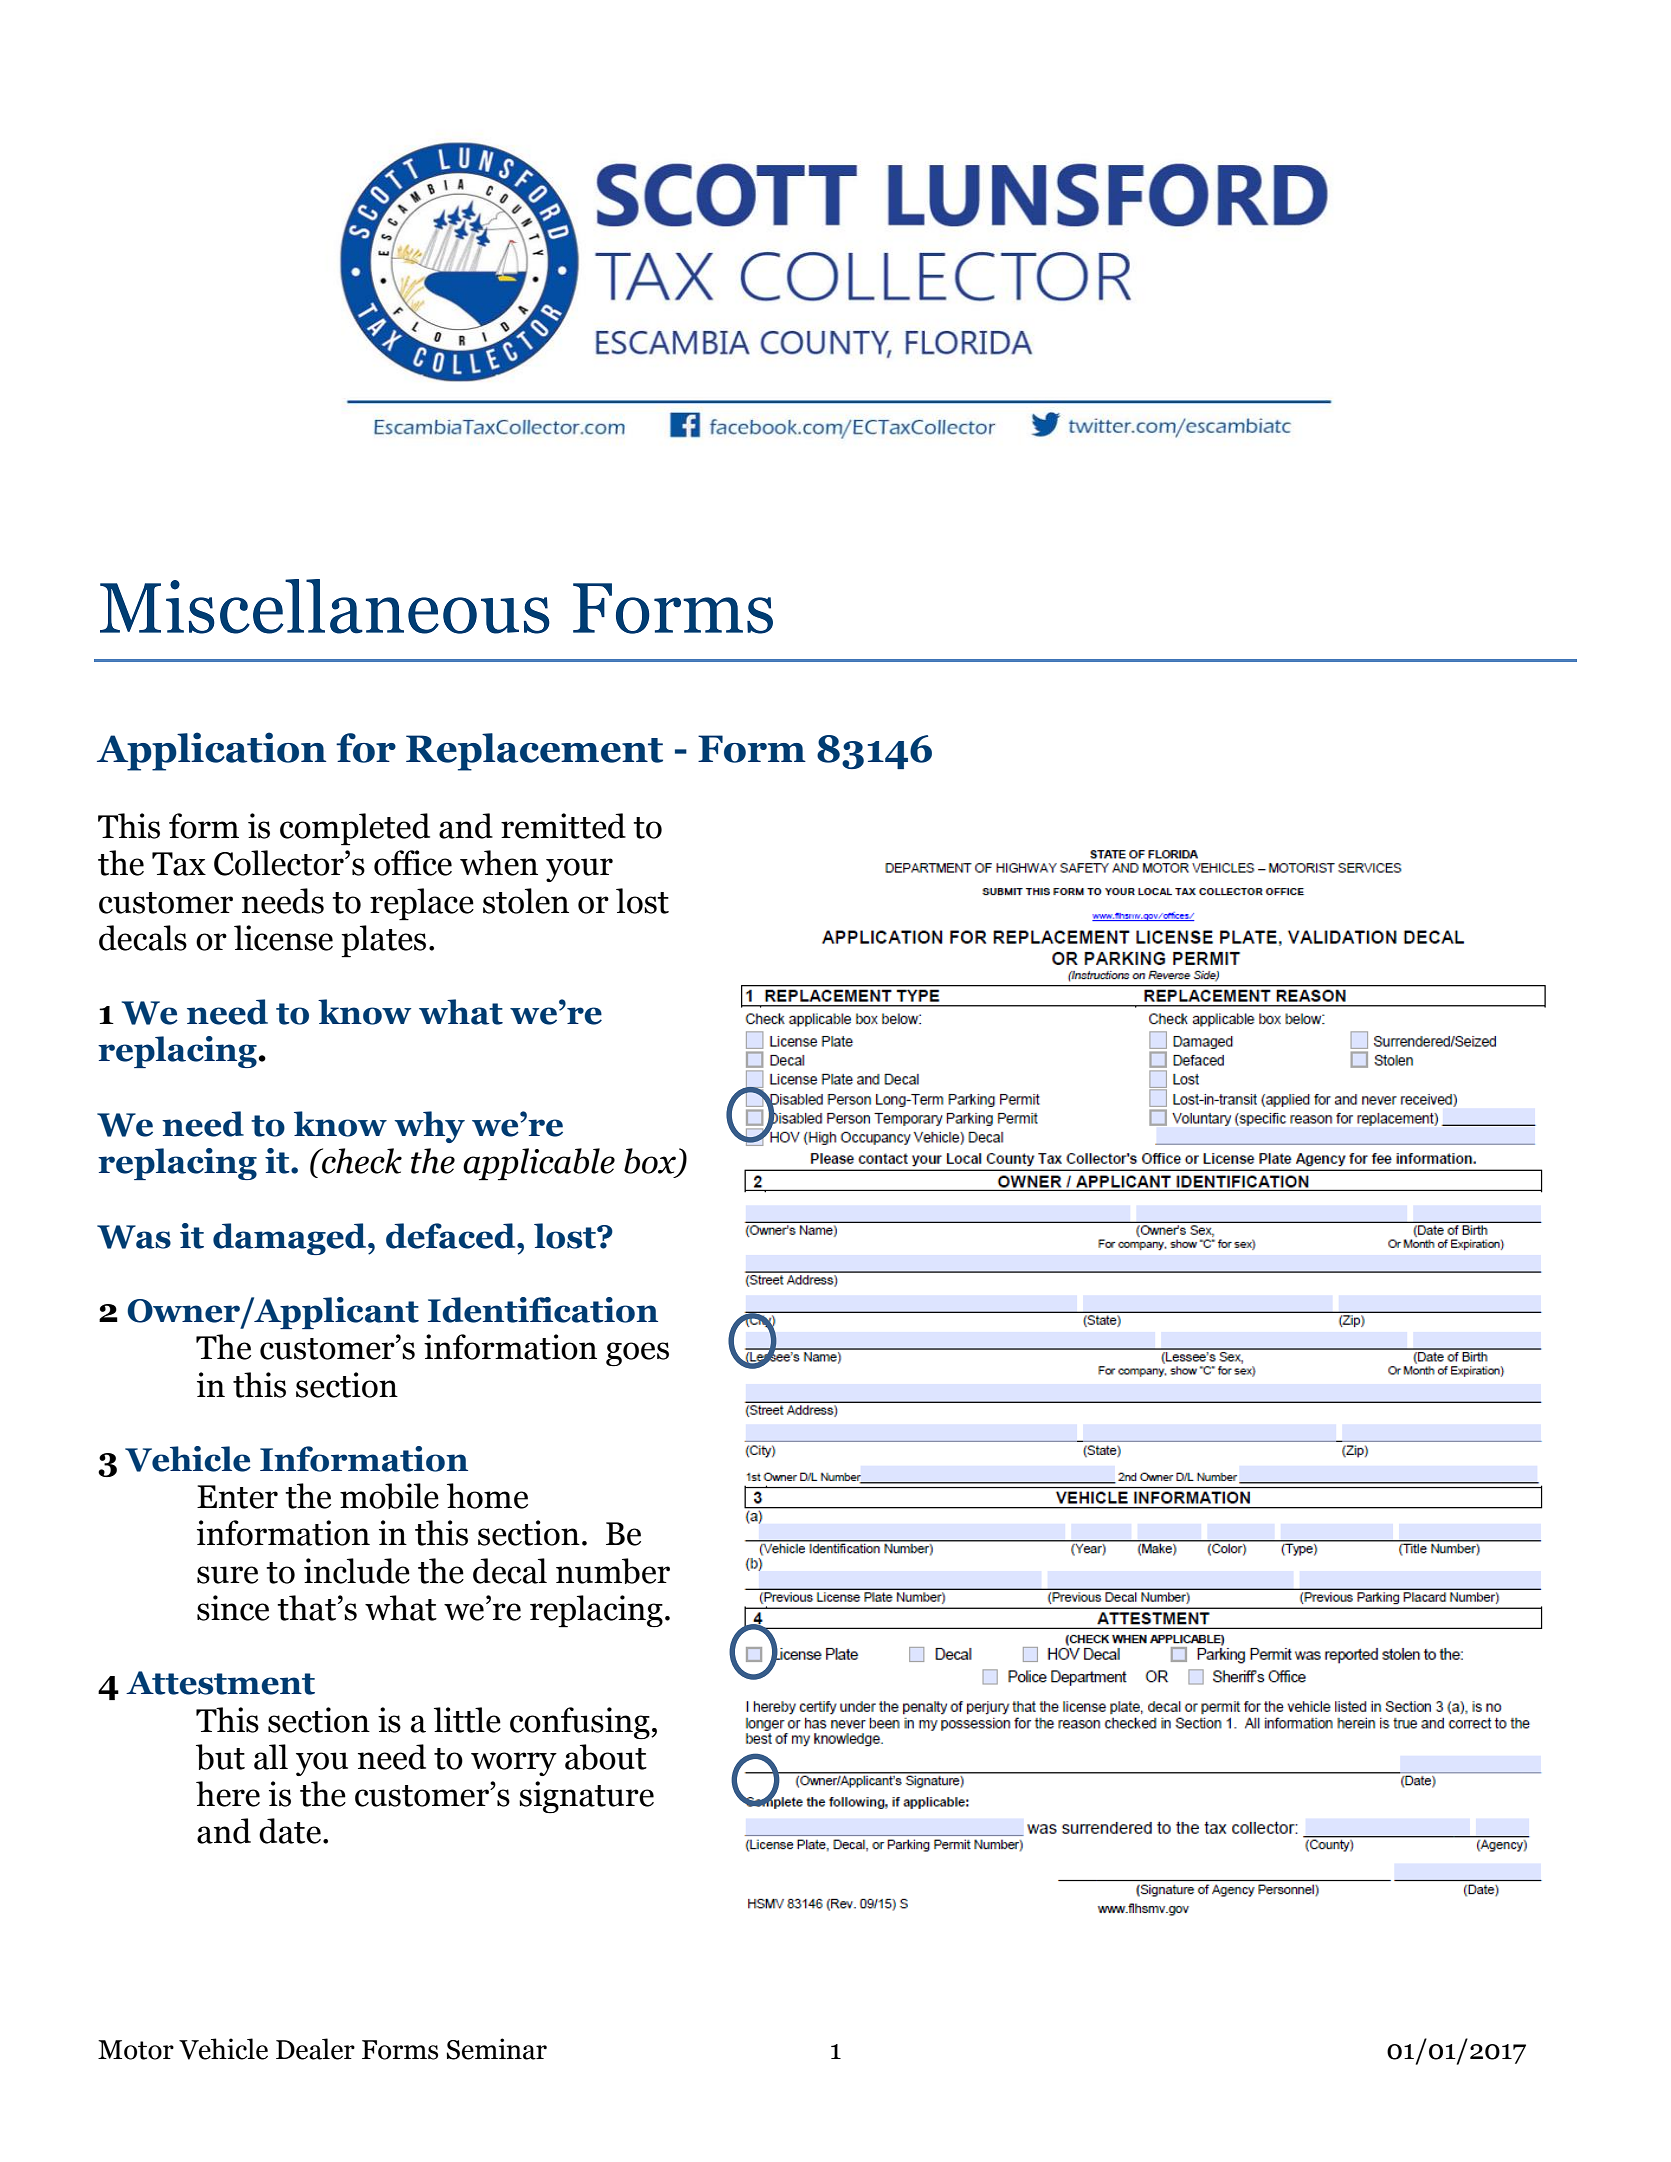 The height and width of the screenshot is (2162, 1671). What do you see at coordinates (136, 2050) in the screenshot?
I see `Motor` at bounding box center [136, 2050].
